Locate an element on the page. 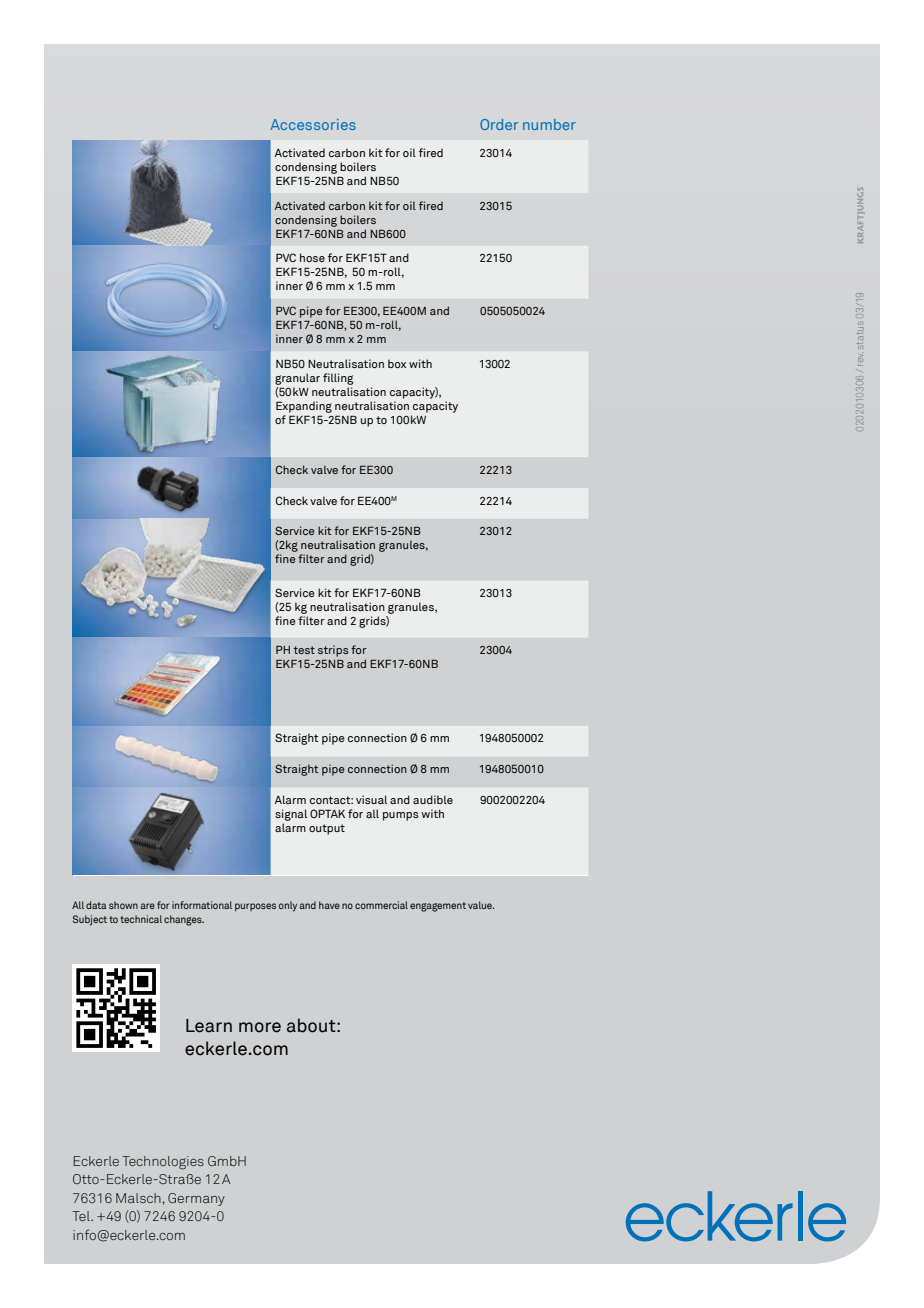  technical is located at coordinates (141, 919).
